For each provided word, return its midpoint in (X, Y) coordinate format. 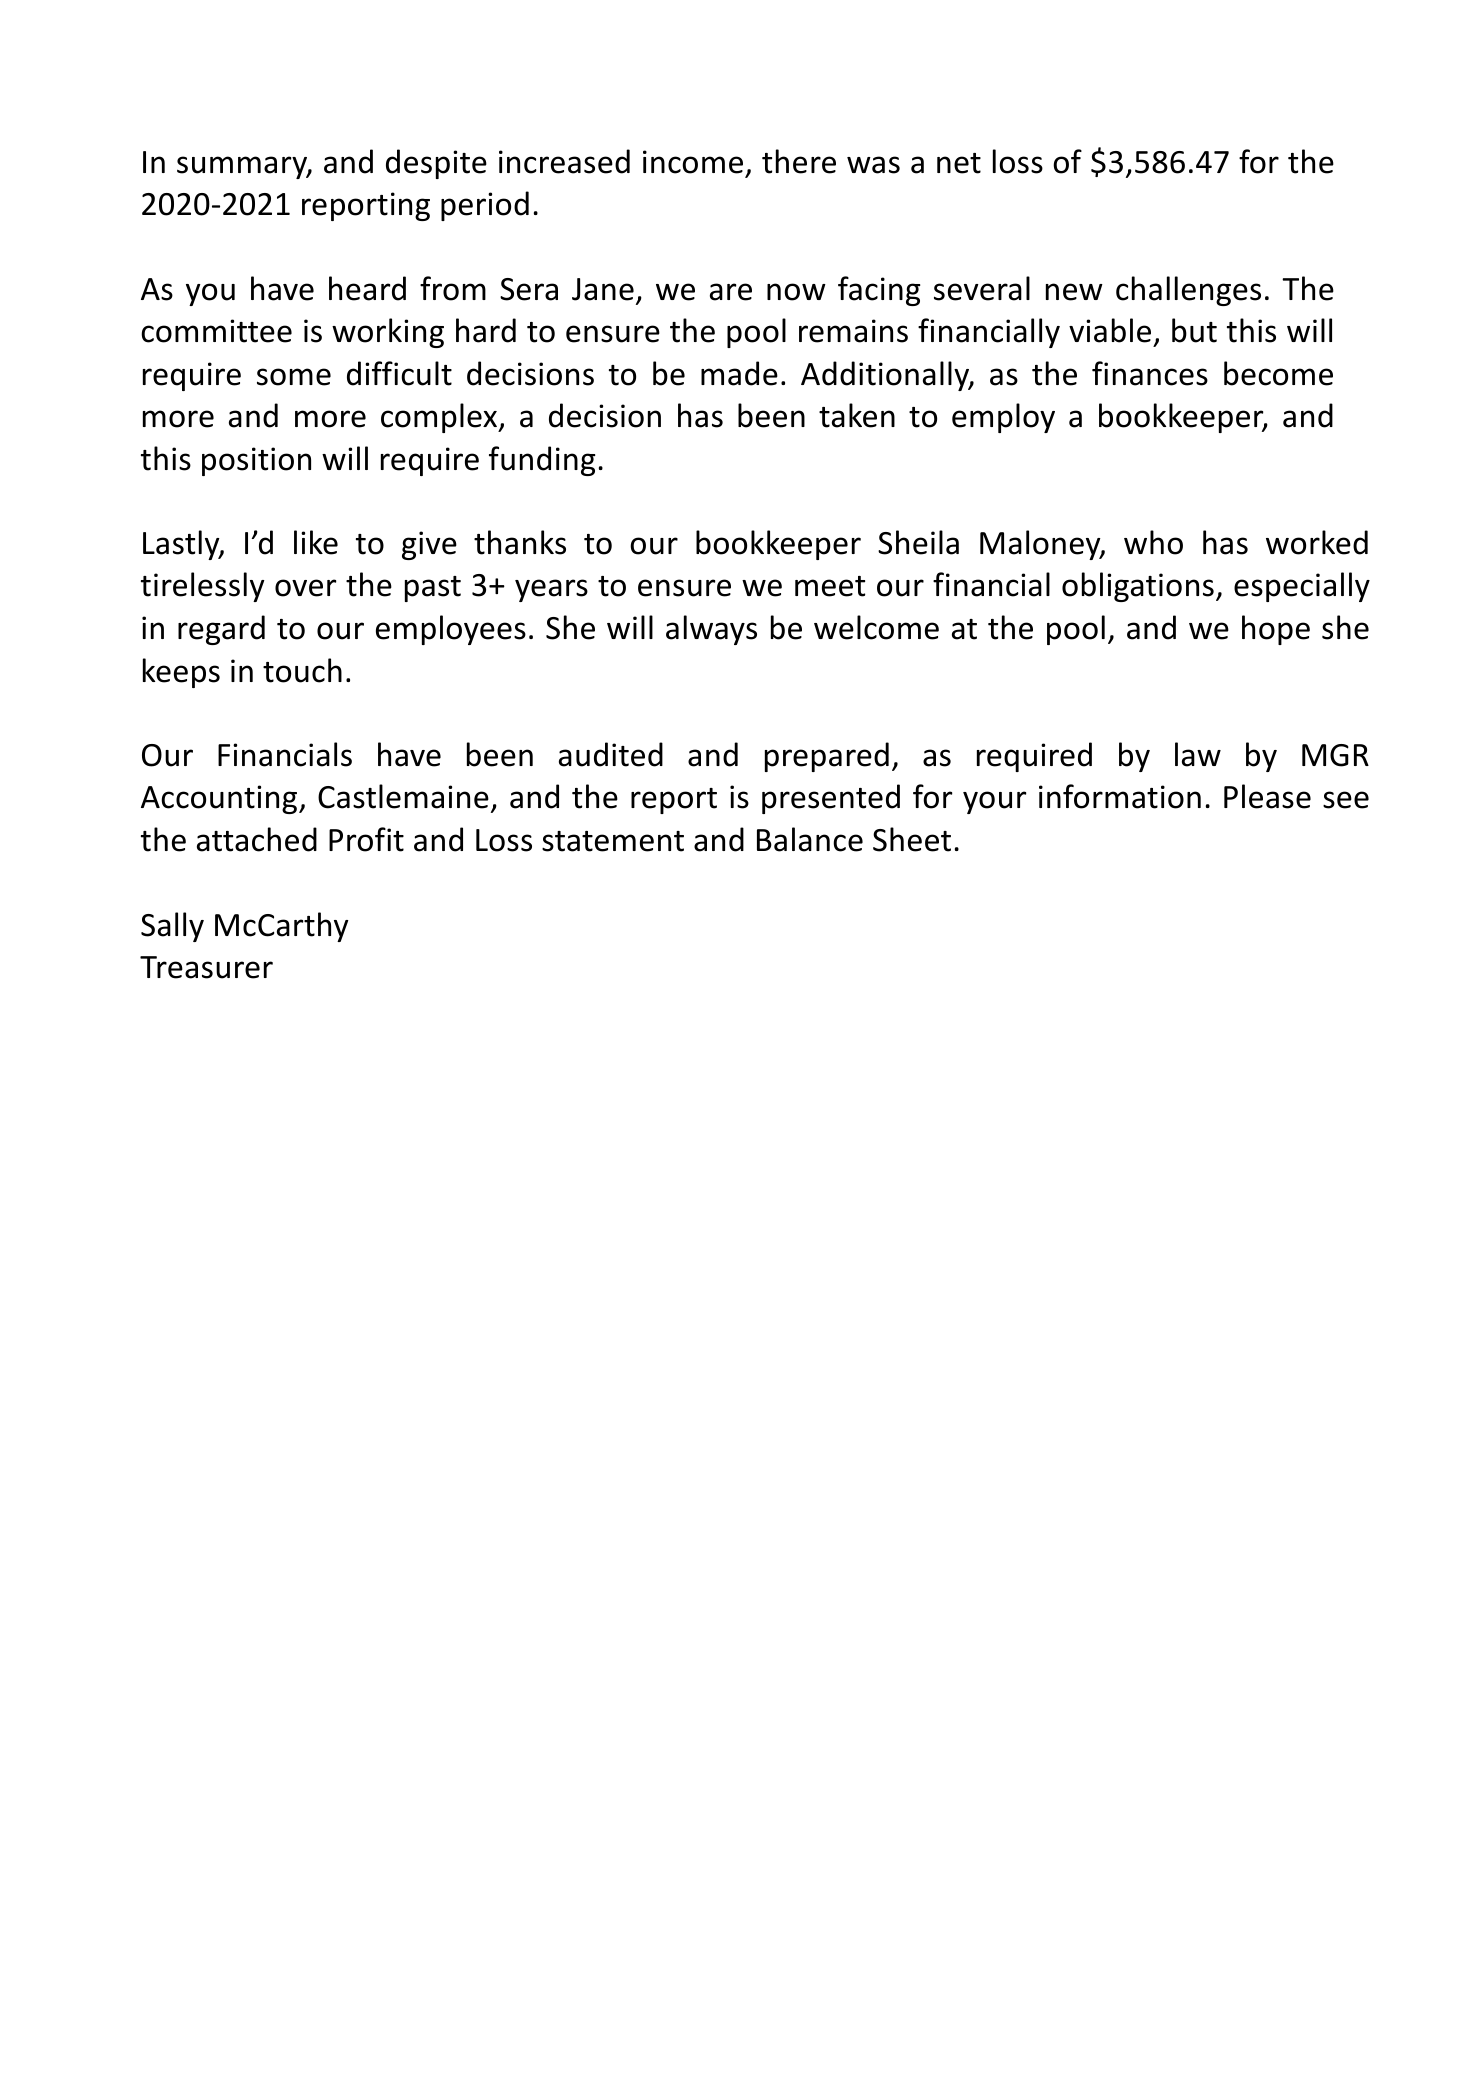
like (316, 542)
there (799, 161)
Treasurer (206, 967)
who (1153, 542)
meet (830, 586)
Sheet (912, 839)
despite (436, 164)
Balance (810, 839)
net (959, 163)
